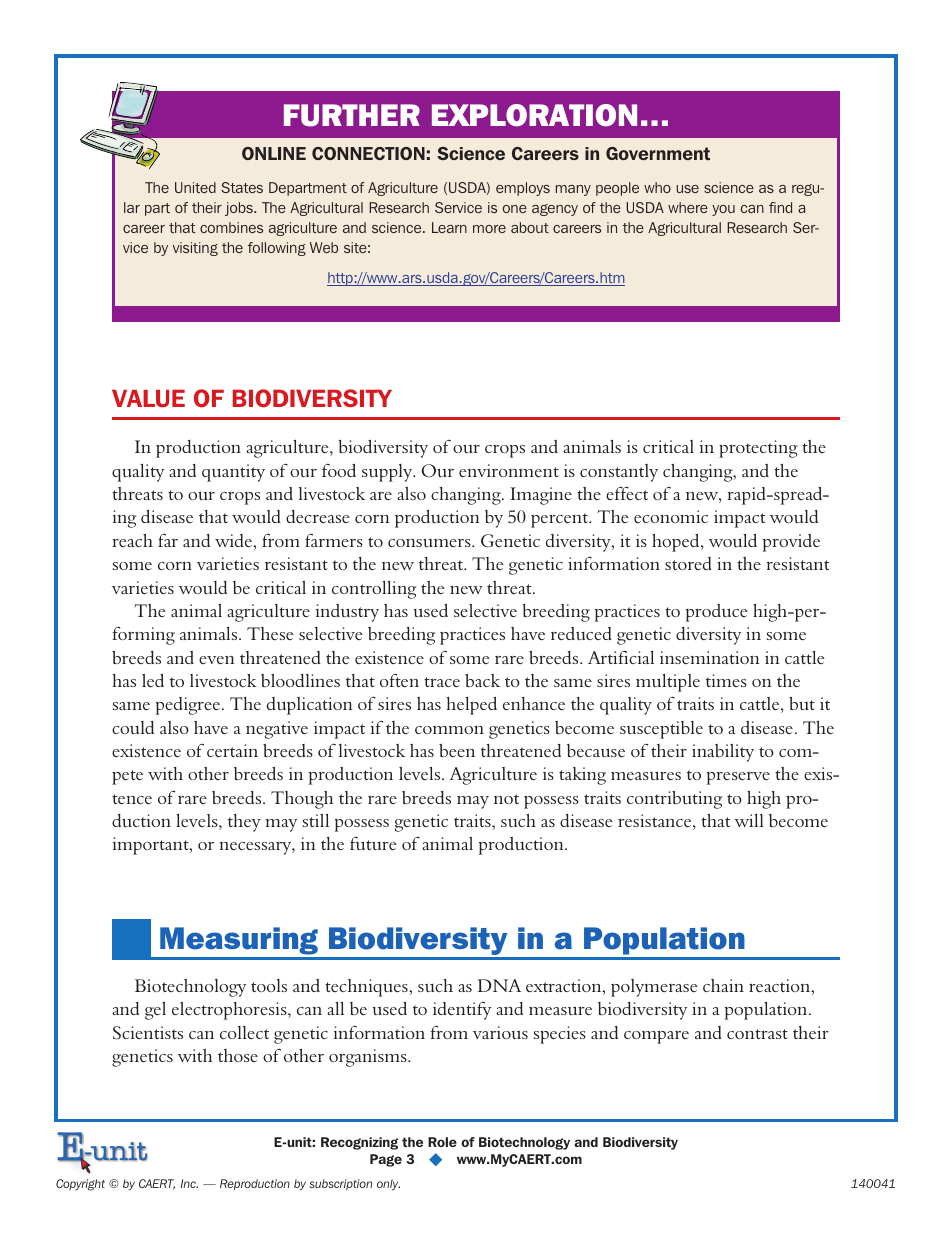 This page has height=1233, width=952. I want to click on Government, so click(658, 153).
